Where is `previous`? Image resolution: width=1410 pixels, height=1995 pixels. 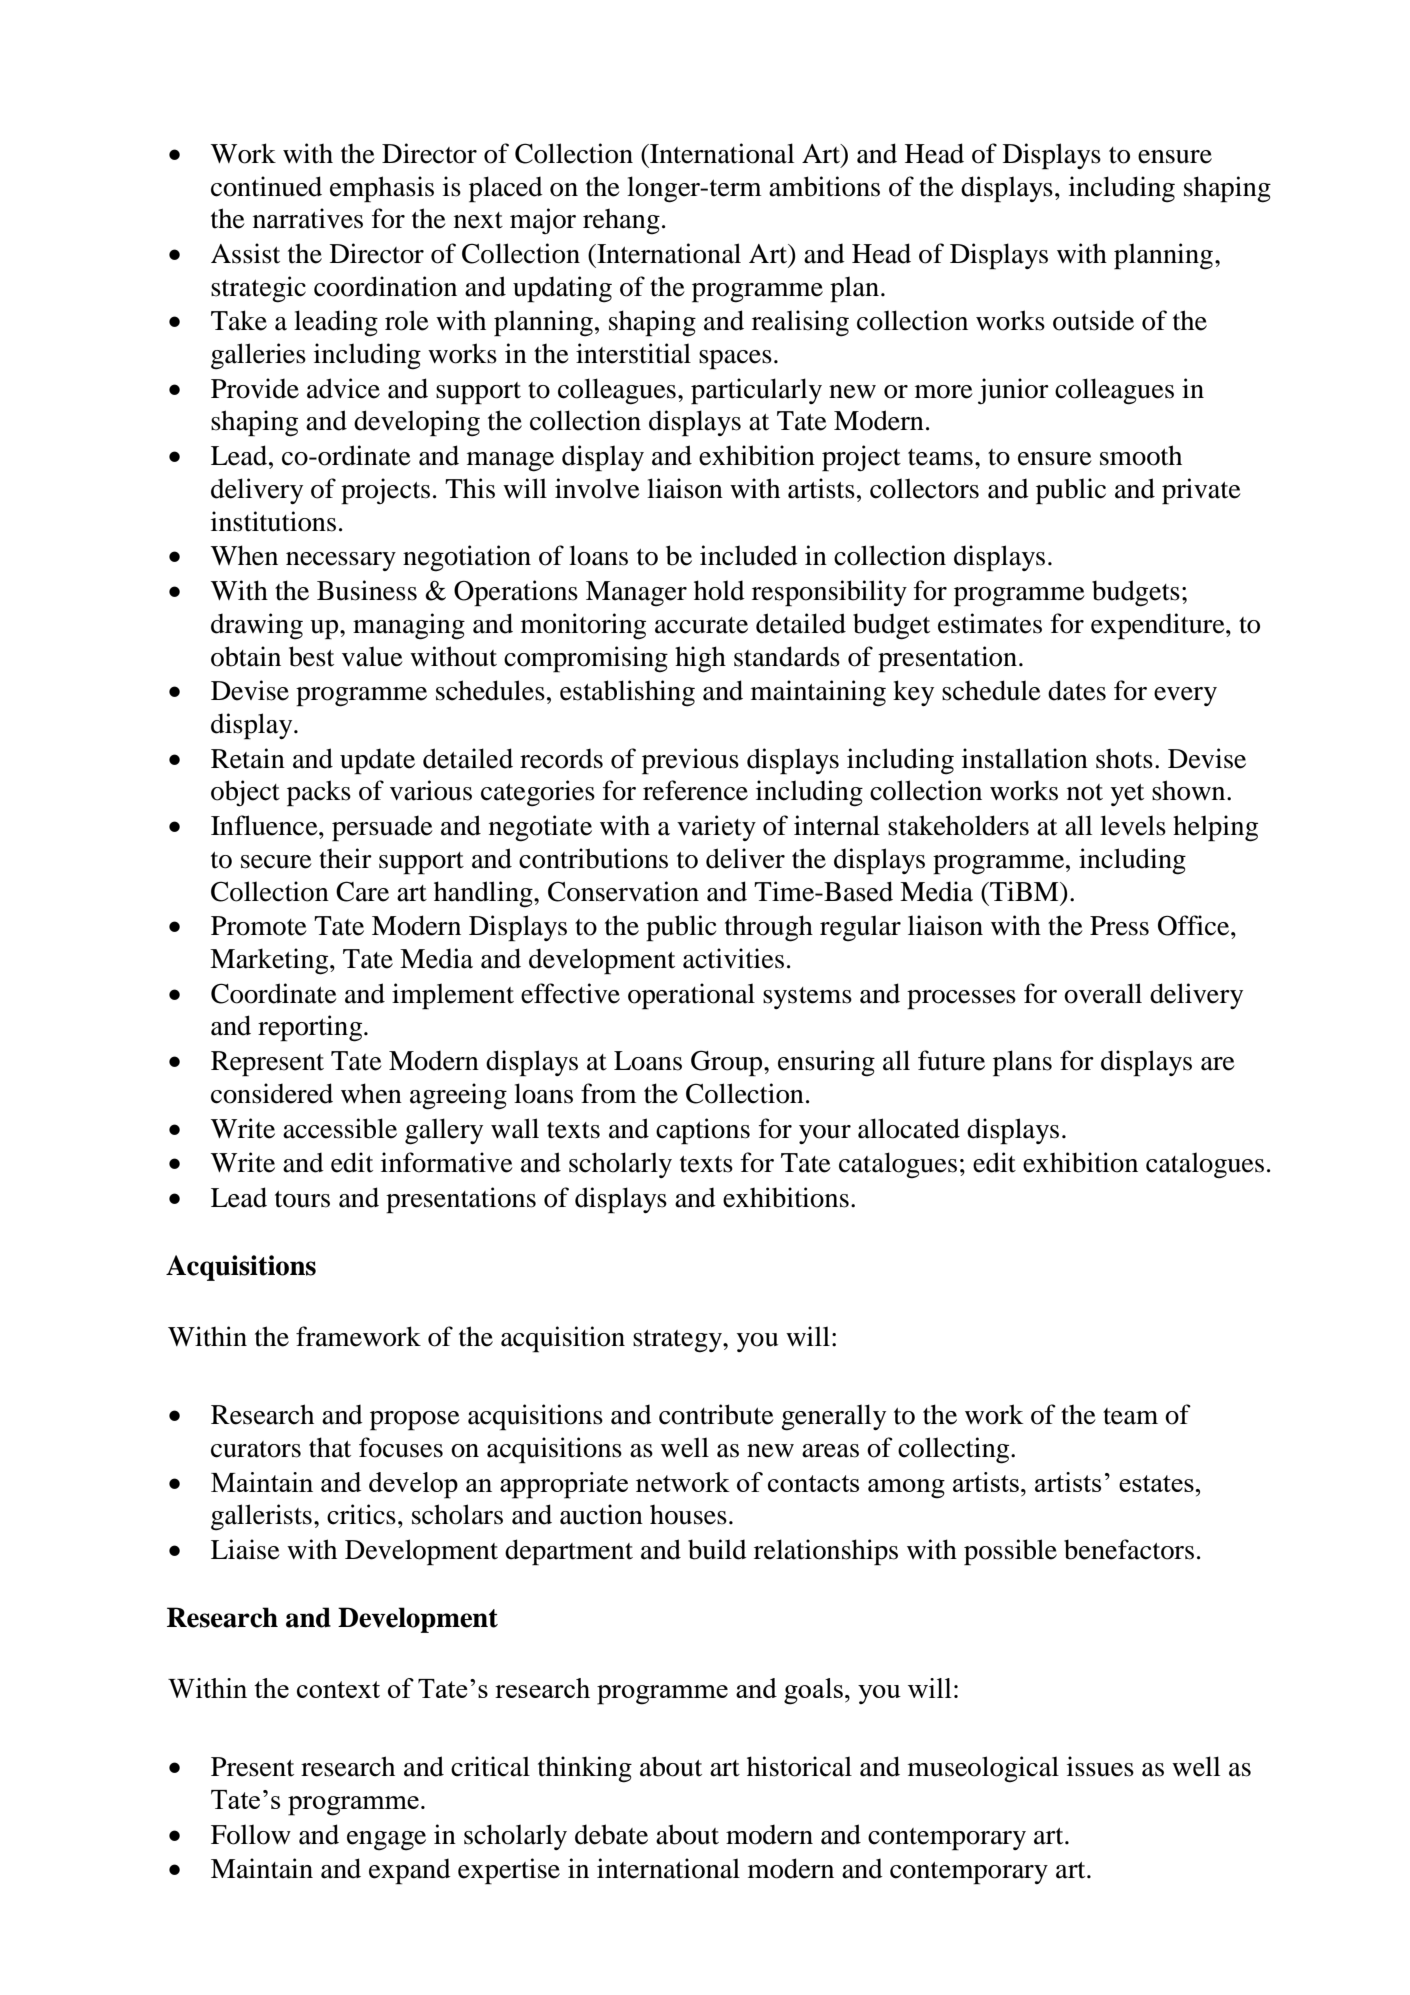 previous is located at coordinates (690, 761).
